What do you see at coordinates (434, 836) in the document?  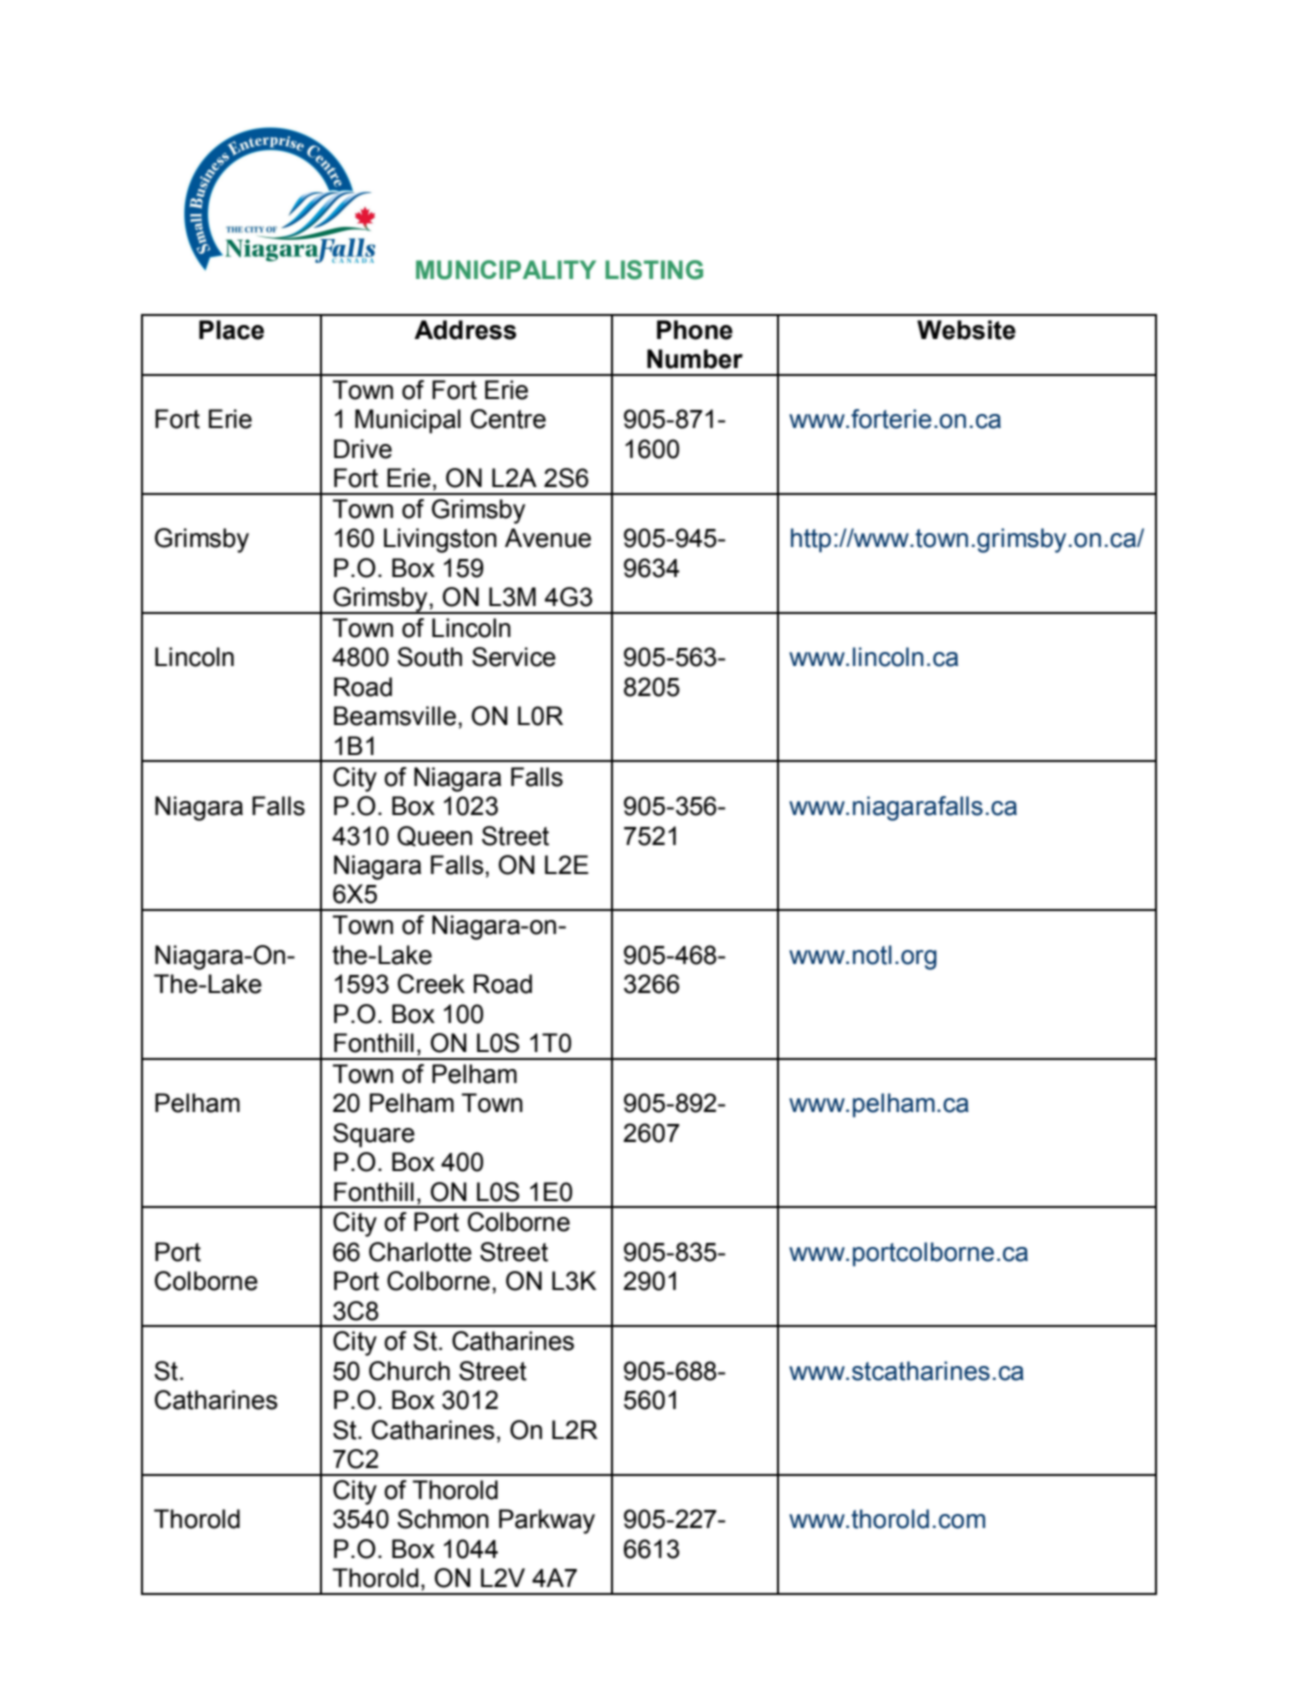 I see `Queen` at bounding box center [434, 836].
